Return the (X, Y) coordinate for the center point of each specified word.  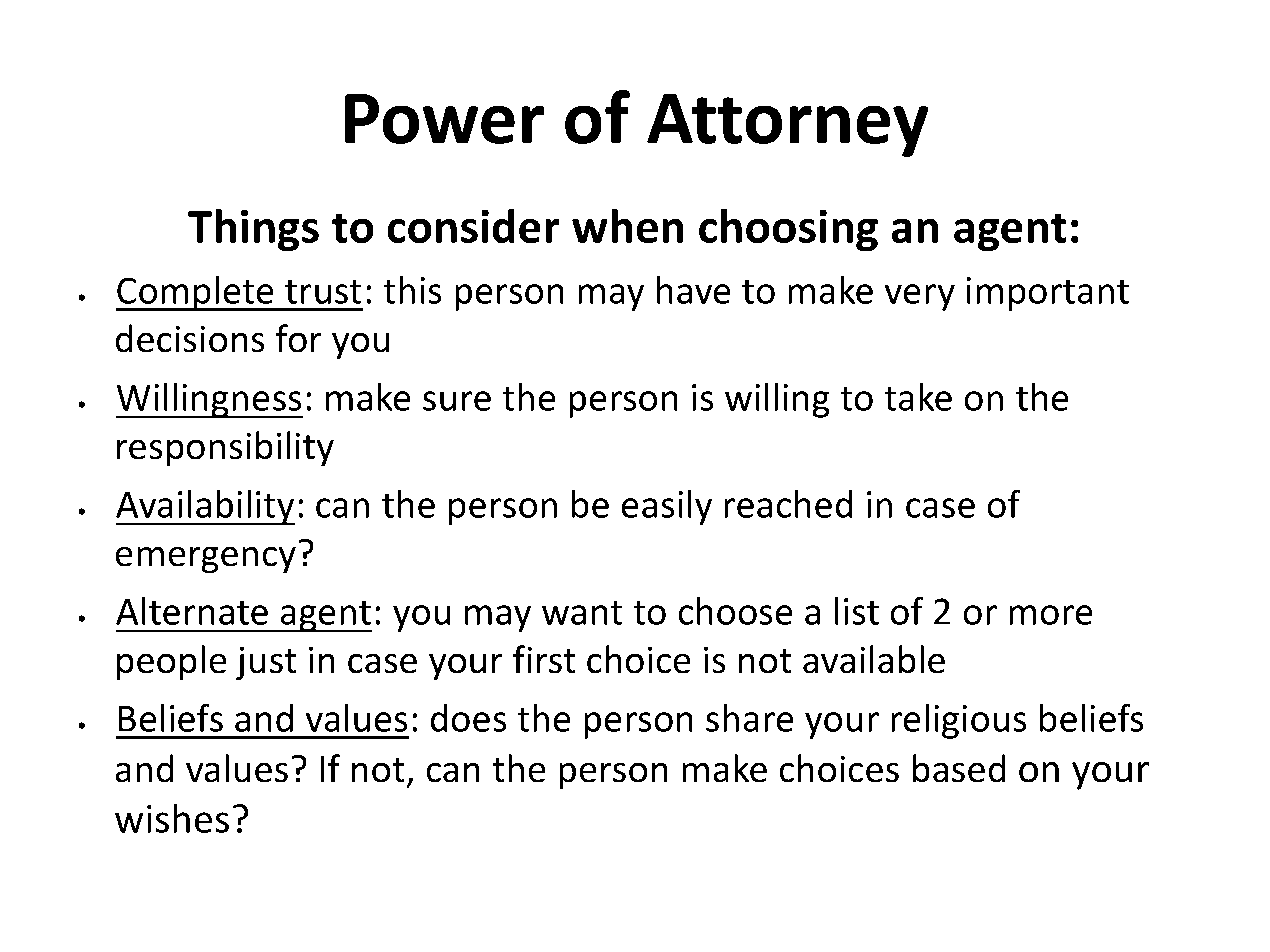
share (750, 718)
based (959, 768)
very (919, 297)
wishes (172, 818)
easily (667, 507)
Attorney (788, 125)
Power (444, 119)
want (582, 612)
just (266, 663)
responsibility (225, 449)
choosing (788, 230)
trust (323, 291)
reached (788, 504)
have (694, 290)
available (874, 659)
